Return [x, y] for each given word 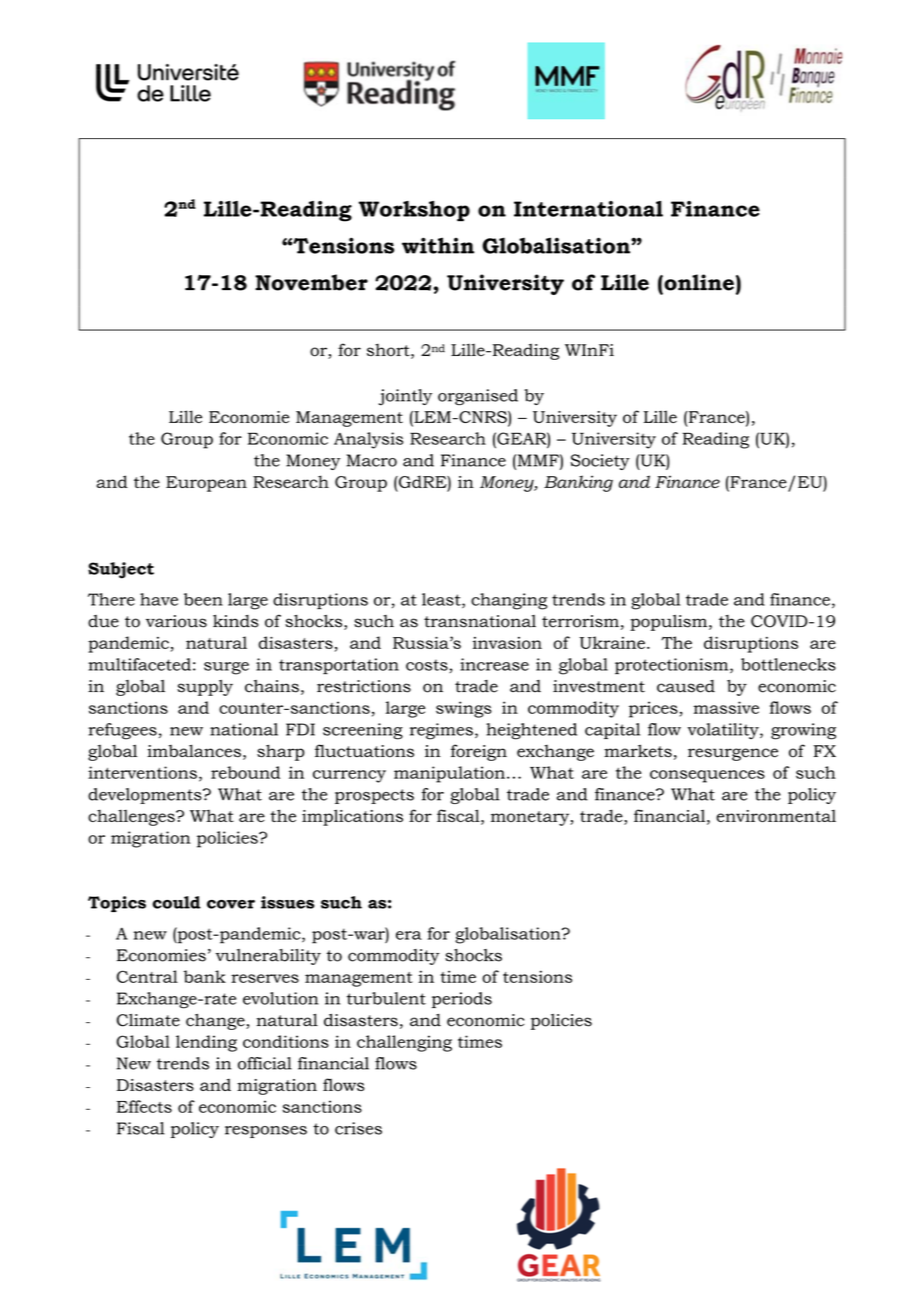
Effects [144, 1106]
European [206, 484]
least [442, 600]
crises [358, 1128]
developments [146, 796]
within [438, 245]
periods [462, 1000]
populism [670, 623]
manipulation [449, 774]
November [311, 282]
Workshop [414, 211]
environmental [776, 816]
